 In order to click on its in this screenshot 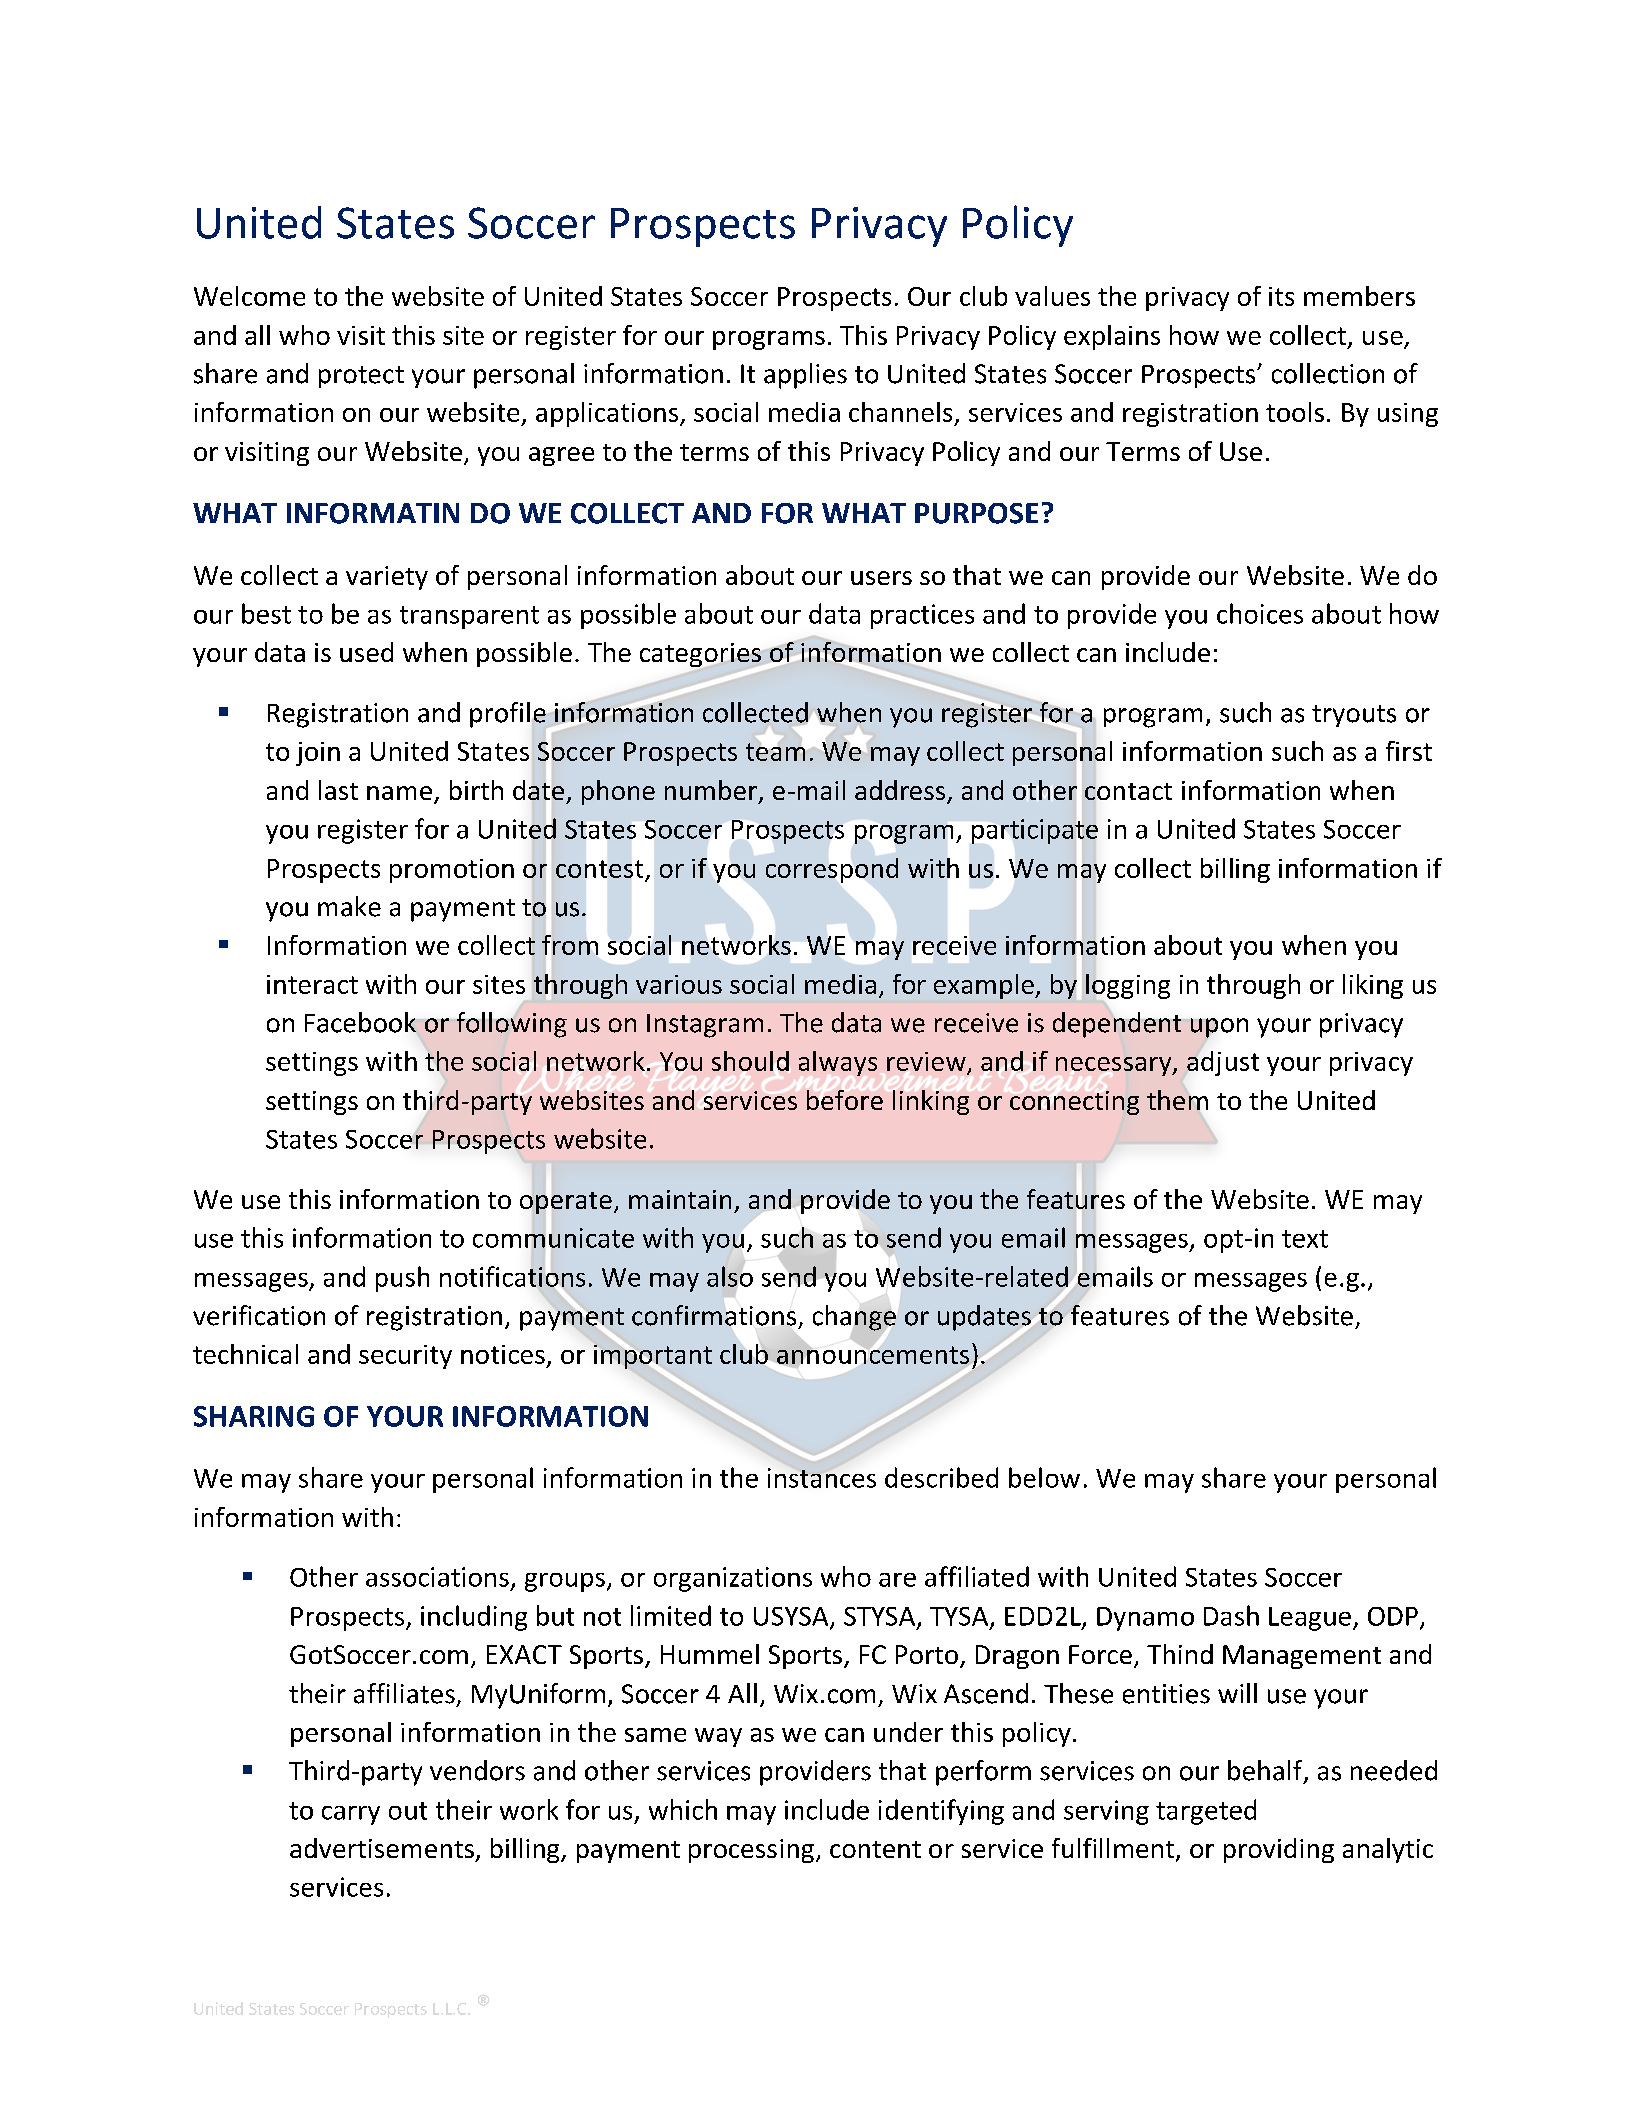, I will do `click(1281, 296)`.
